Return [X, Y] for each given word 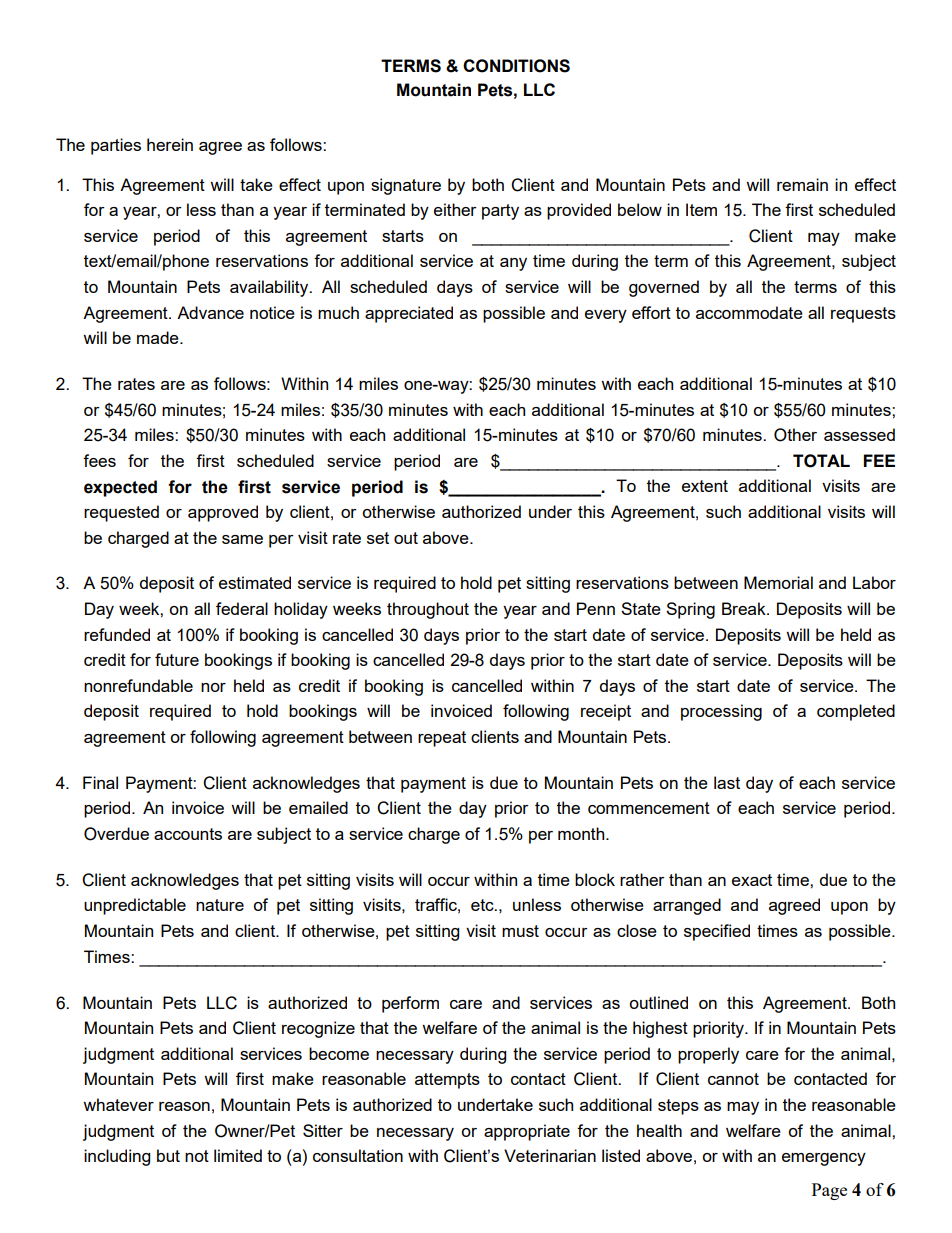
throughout [428, 610]
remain [802, 184]
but [168, 1155]
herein [170, 144]
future [177, 659]
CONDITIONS [516, 66]
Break [745, 608]
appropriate [527, 1132]
